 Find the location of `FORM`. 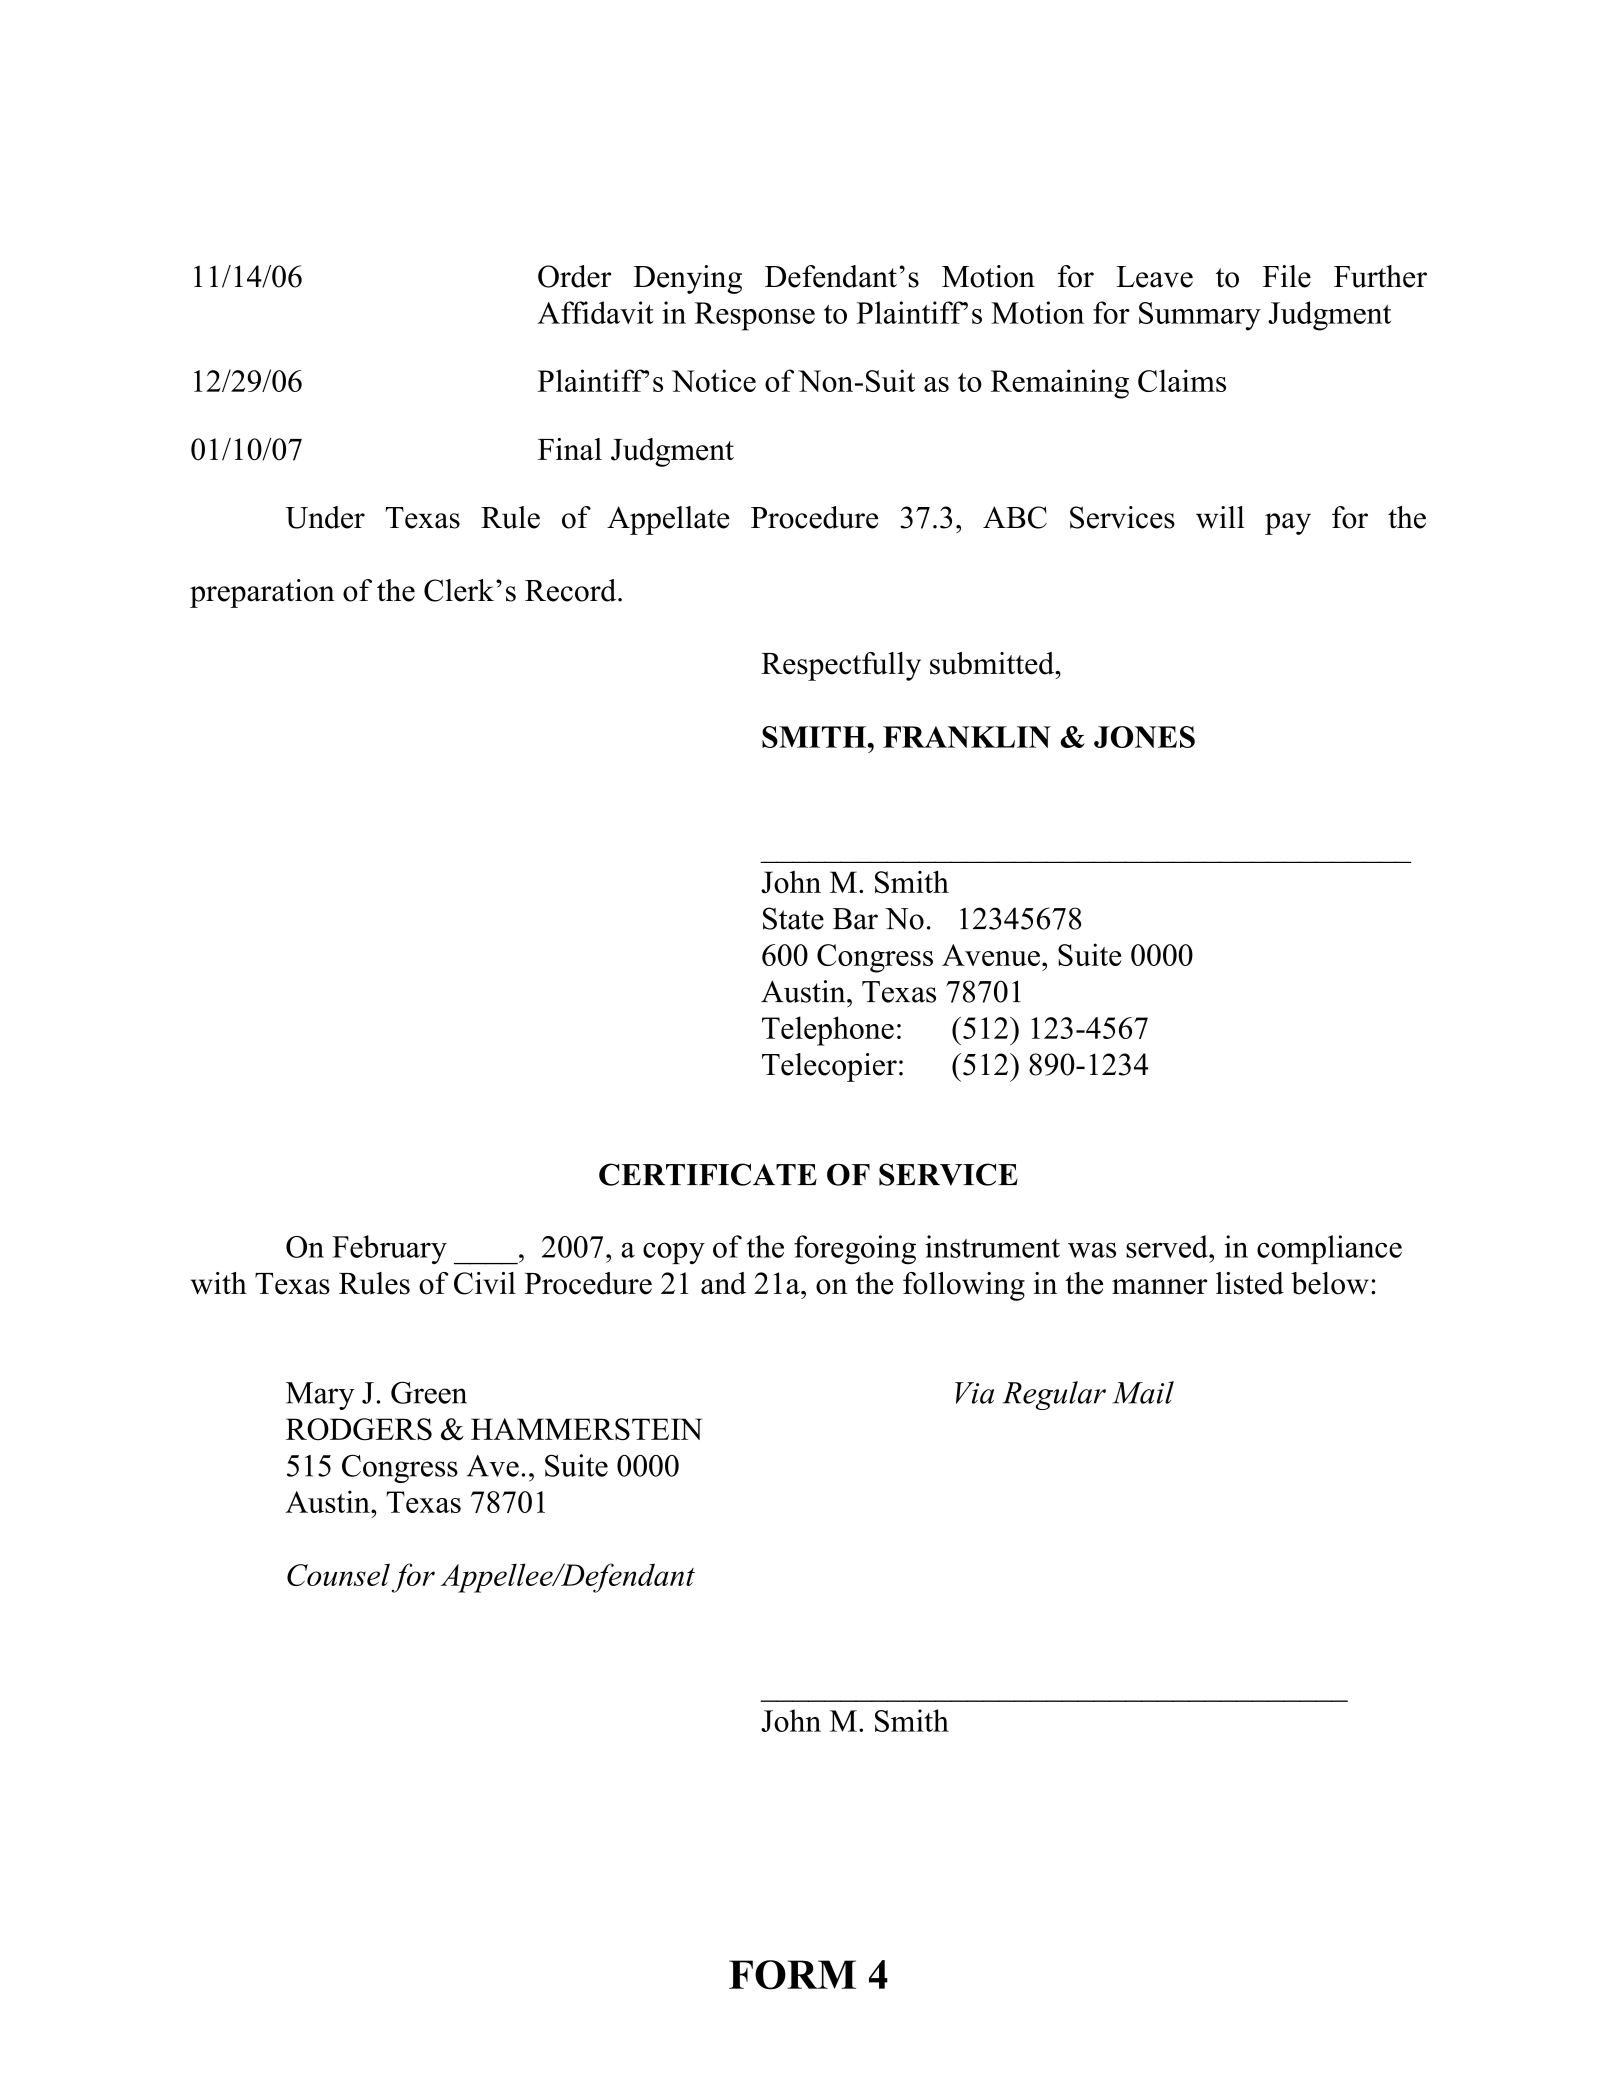

FORM is located at coordinates (792, 1975).
